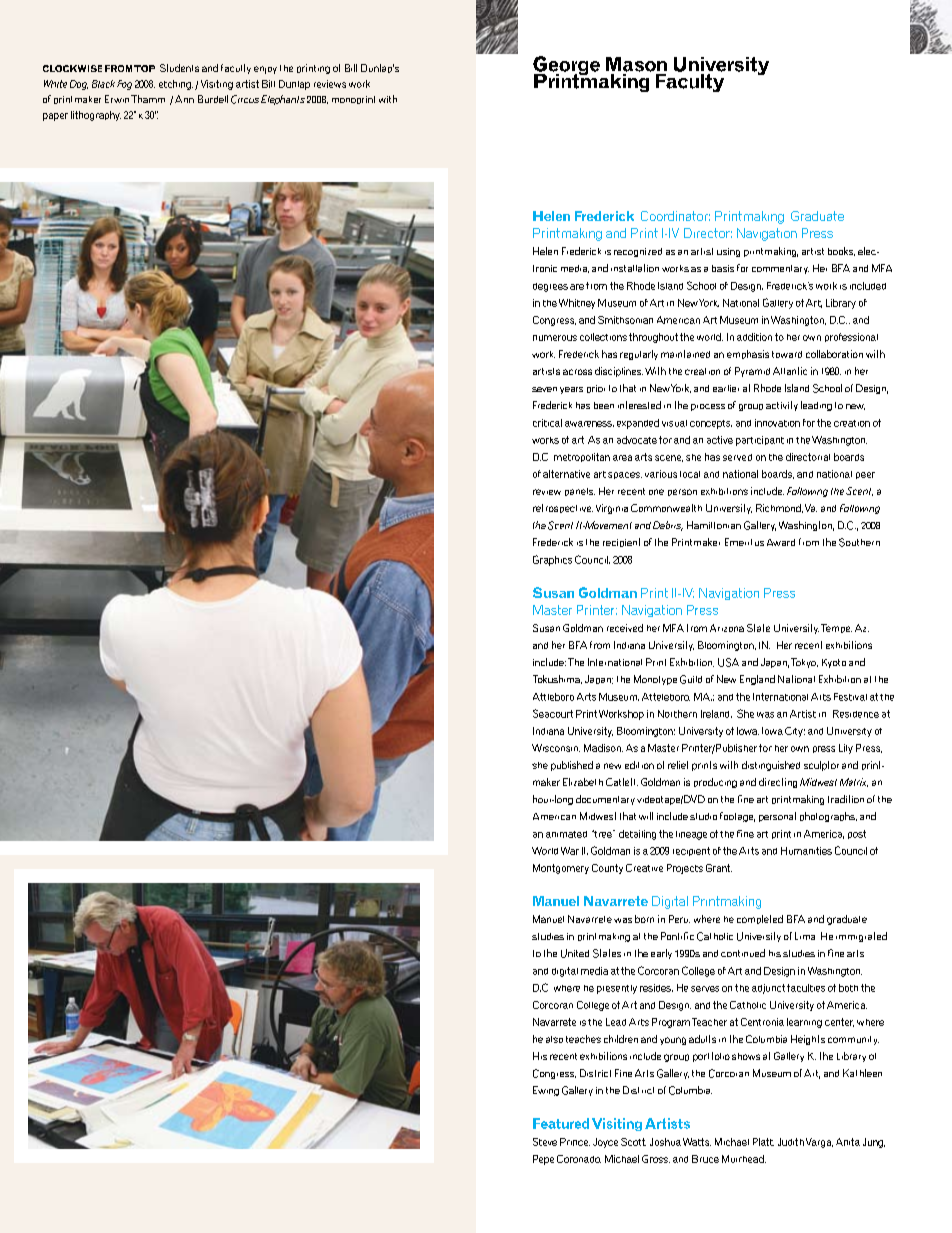 The width and height of the image is (952, 1233). What do you see at coordinates (787, 354) in the image?
I see `toward` at bounding box center [787, 354].
